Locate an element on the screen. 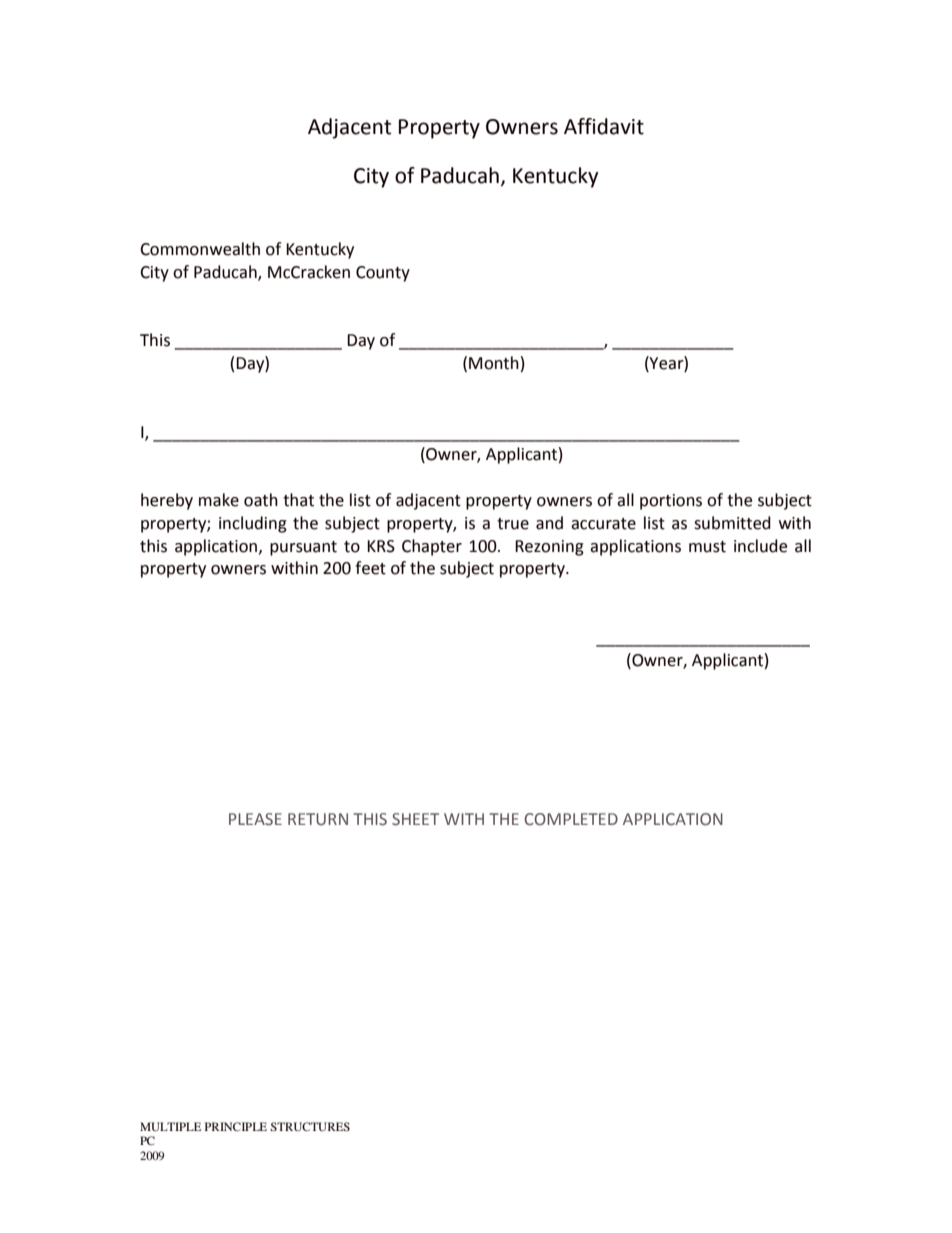 The image size is (952, 1233). portions is located at coordinates (671, 502).
